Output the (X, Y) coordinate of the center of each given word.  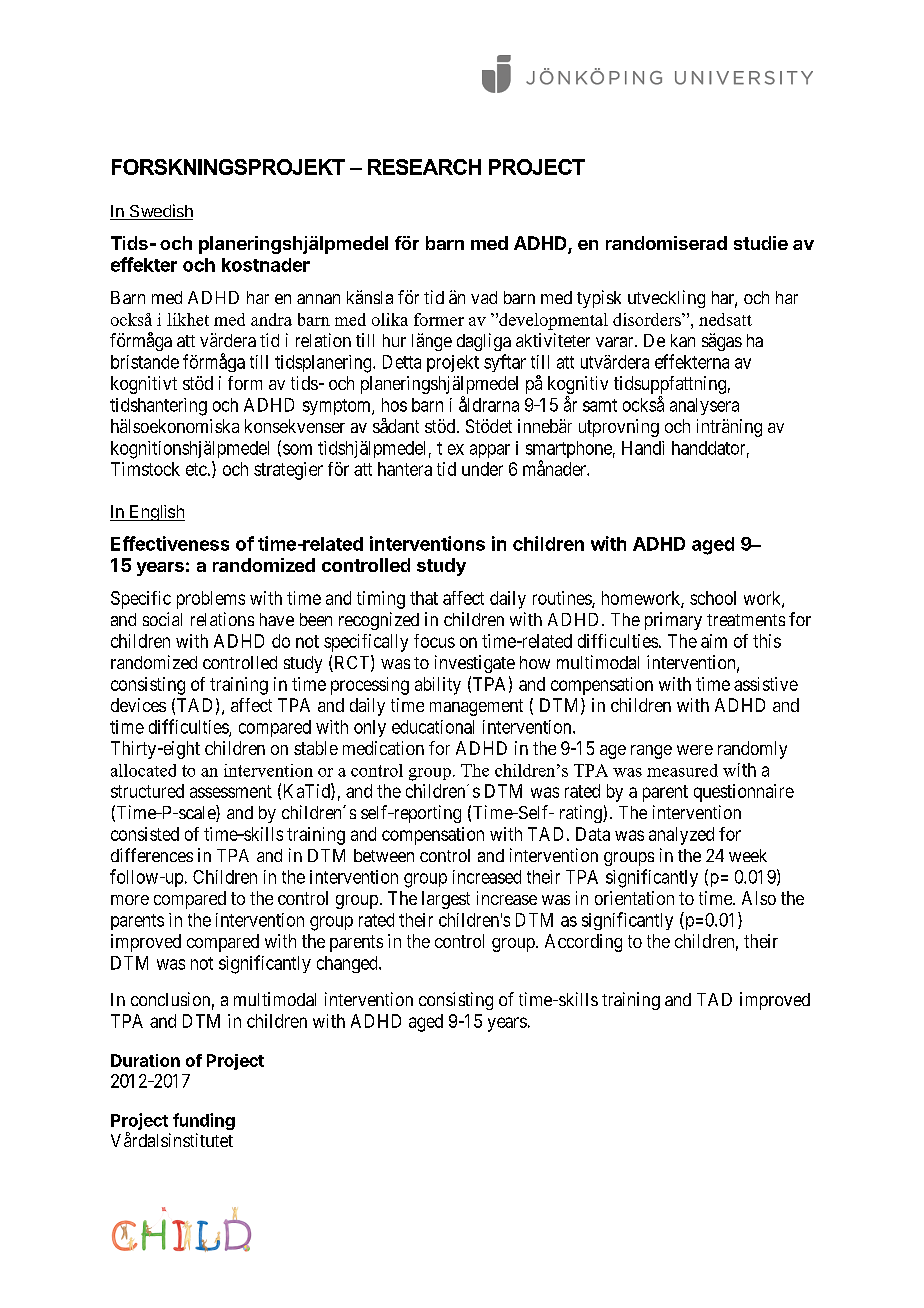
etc (196, 469)
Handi (643, 448)
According (583, 943)
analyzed (681, 836)
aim (714, 641)
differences (152, 855)
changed (348, 964)
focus (434, 641)
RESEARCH (424, 167)
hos (394, 405)
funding (204, 1121)
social (162, 619)
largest (446, 900)
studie (761, 243)
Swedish (160, 212)
